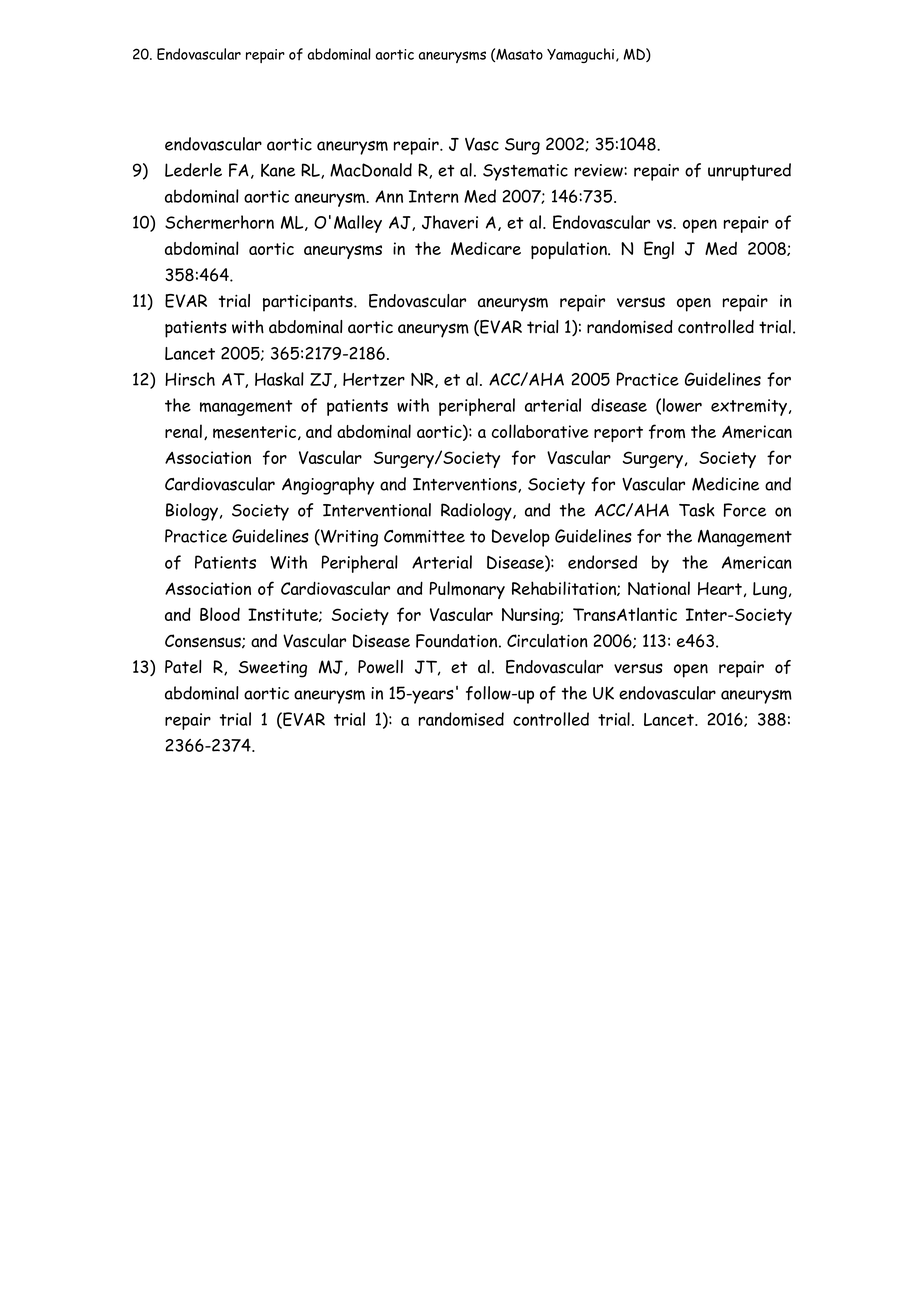 The image size is (924, 1308). What do you see at coordinates (600, 170) in the document?
I see `review` at bounding box center [600, 170].
